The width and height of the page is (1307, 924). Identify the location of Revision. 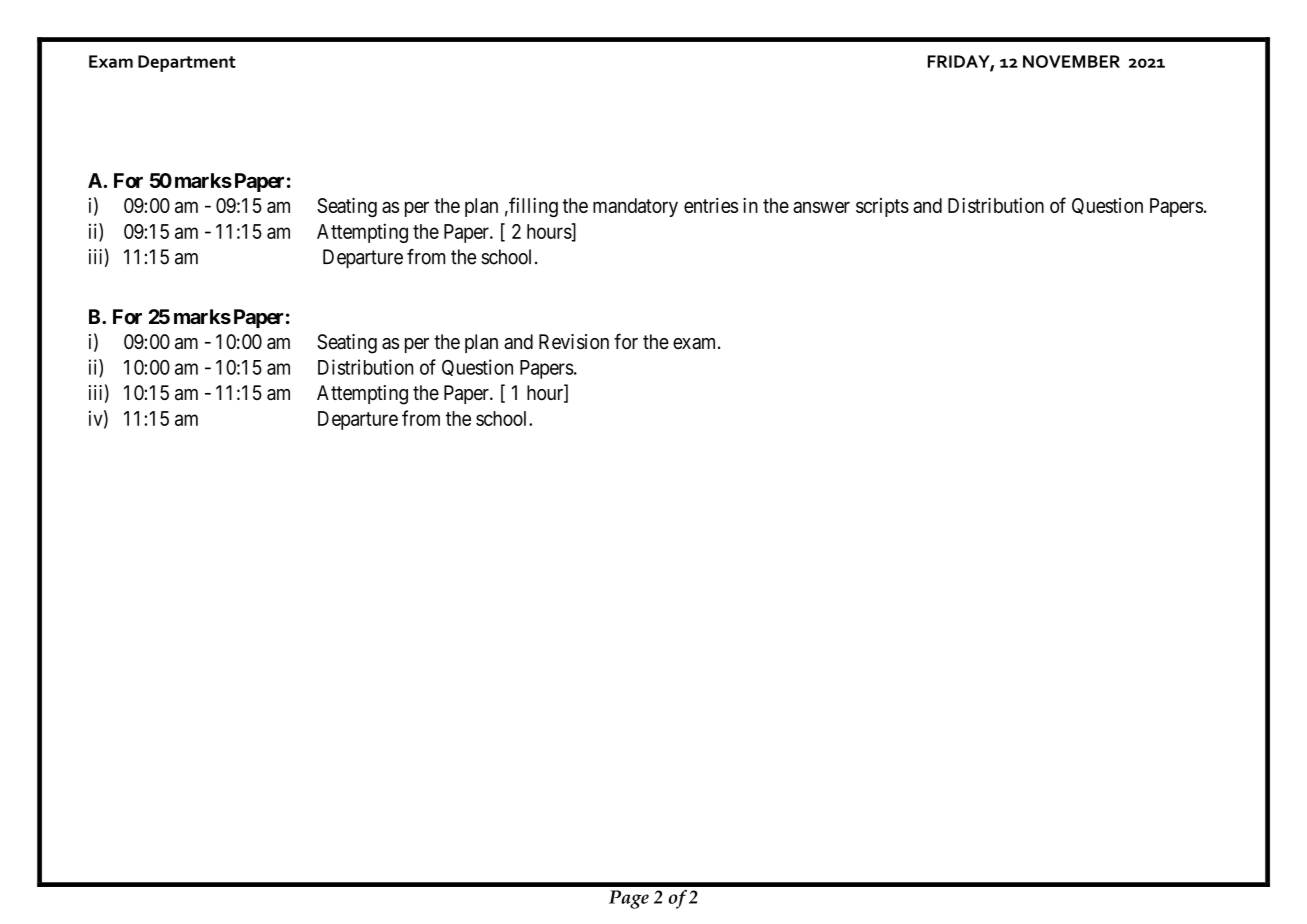
(574, 342).
